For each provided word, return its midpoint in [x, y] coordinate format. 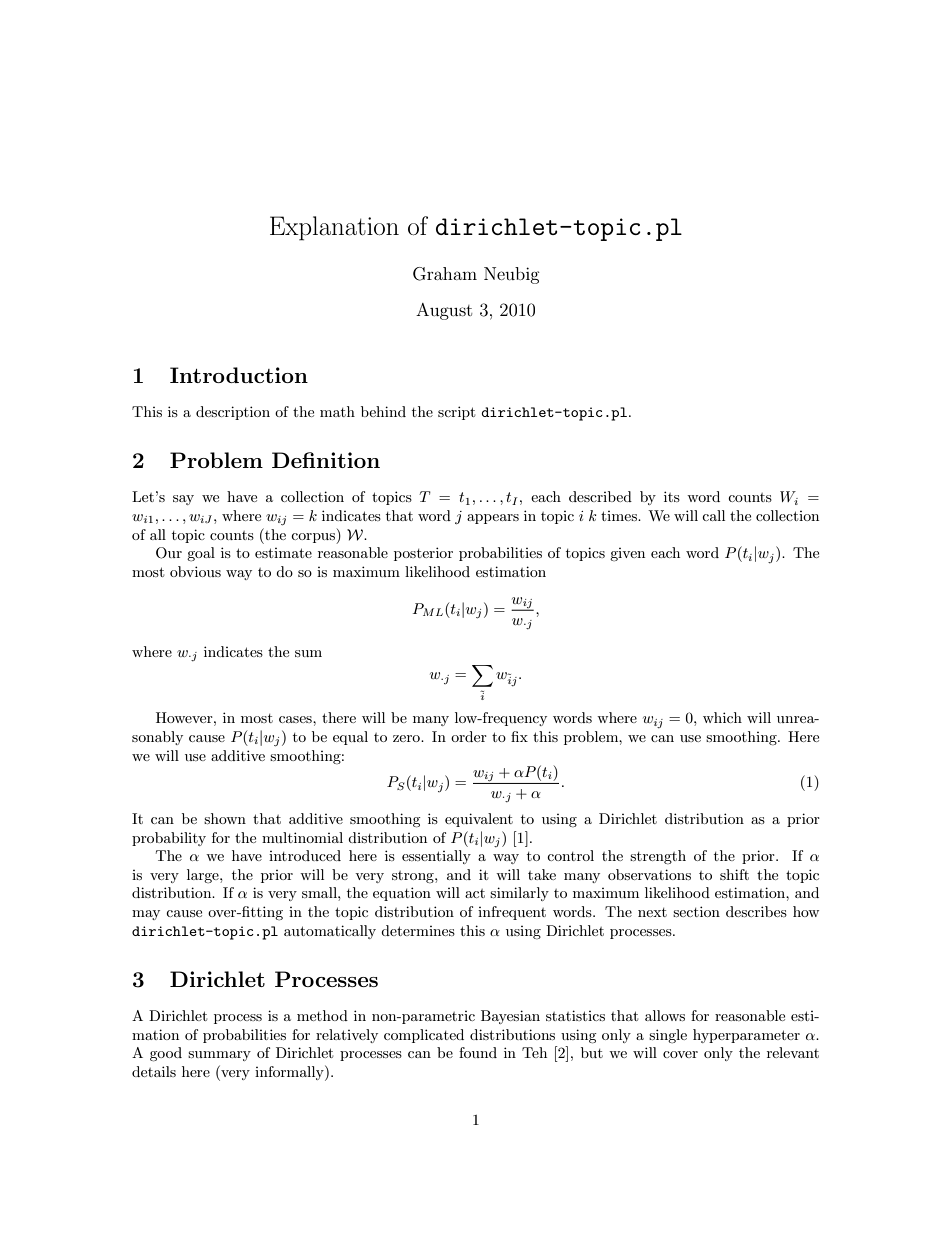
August [444, 311]
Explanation [334, 228]
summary [219, 1056]
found [478, 1052]
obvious [195, 571]
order [469, 736]
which [722, 717]
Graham [445, 274]
